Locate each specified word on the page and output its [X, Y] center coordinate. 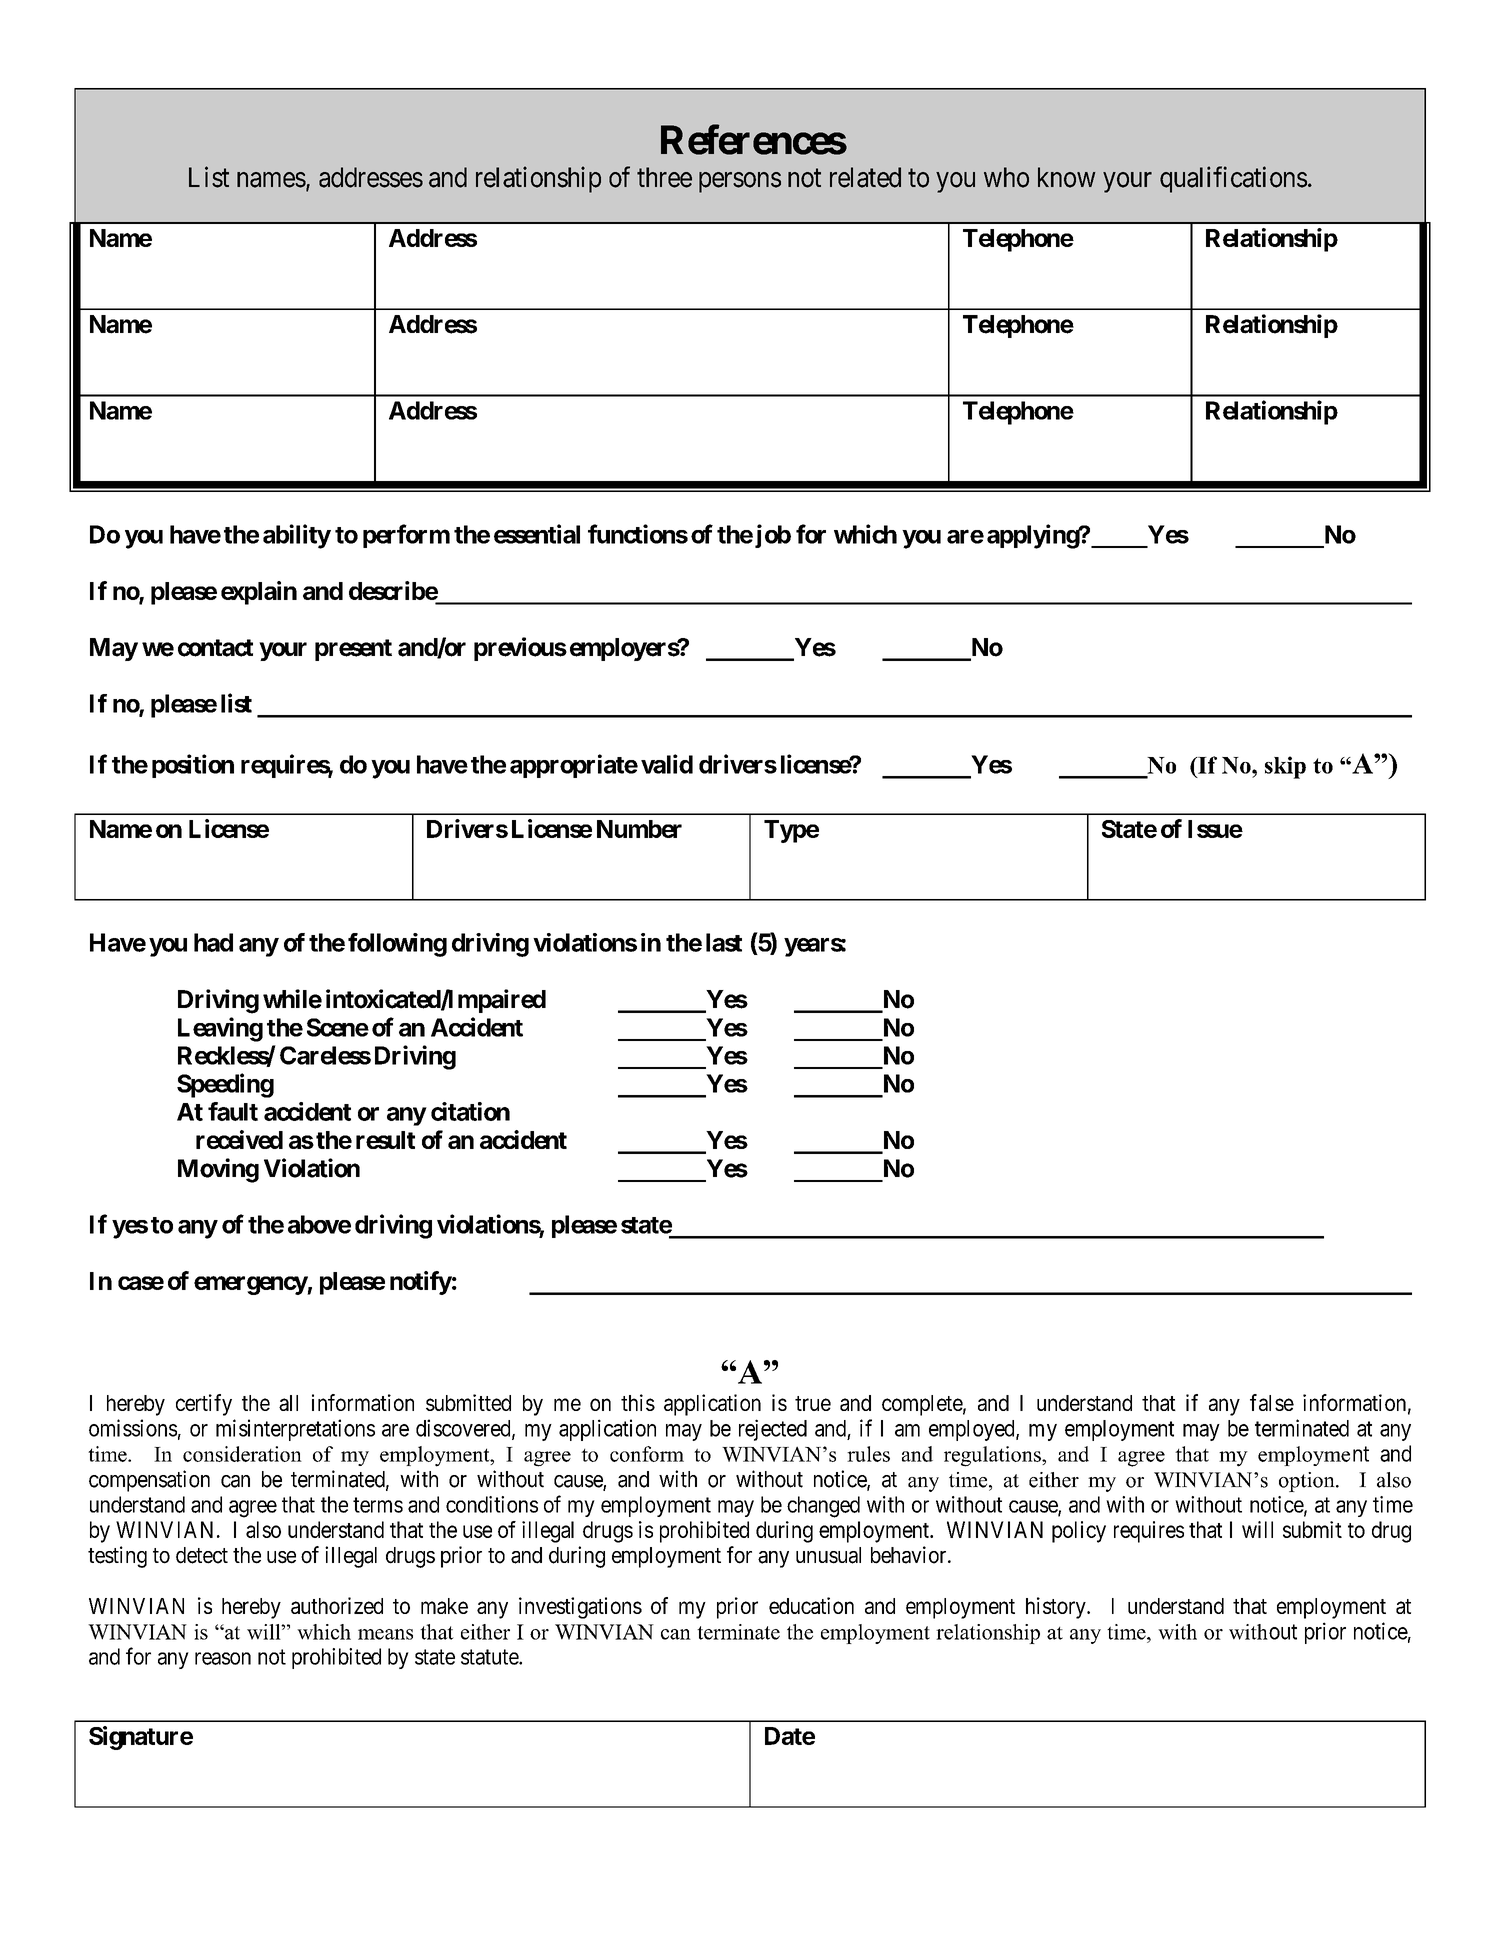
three [664, 177]
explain [259, 593]
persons [740, 182]
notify [421, 1283]
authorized [337, 1605]
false [1272, 1402]
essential [537, 534]
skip [1285, 767]
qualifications [1233, 179]
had [213, 942]
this [638, 1402]
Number [639, 829]
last [724, 942]
